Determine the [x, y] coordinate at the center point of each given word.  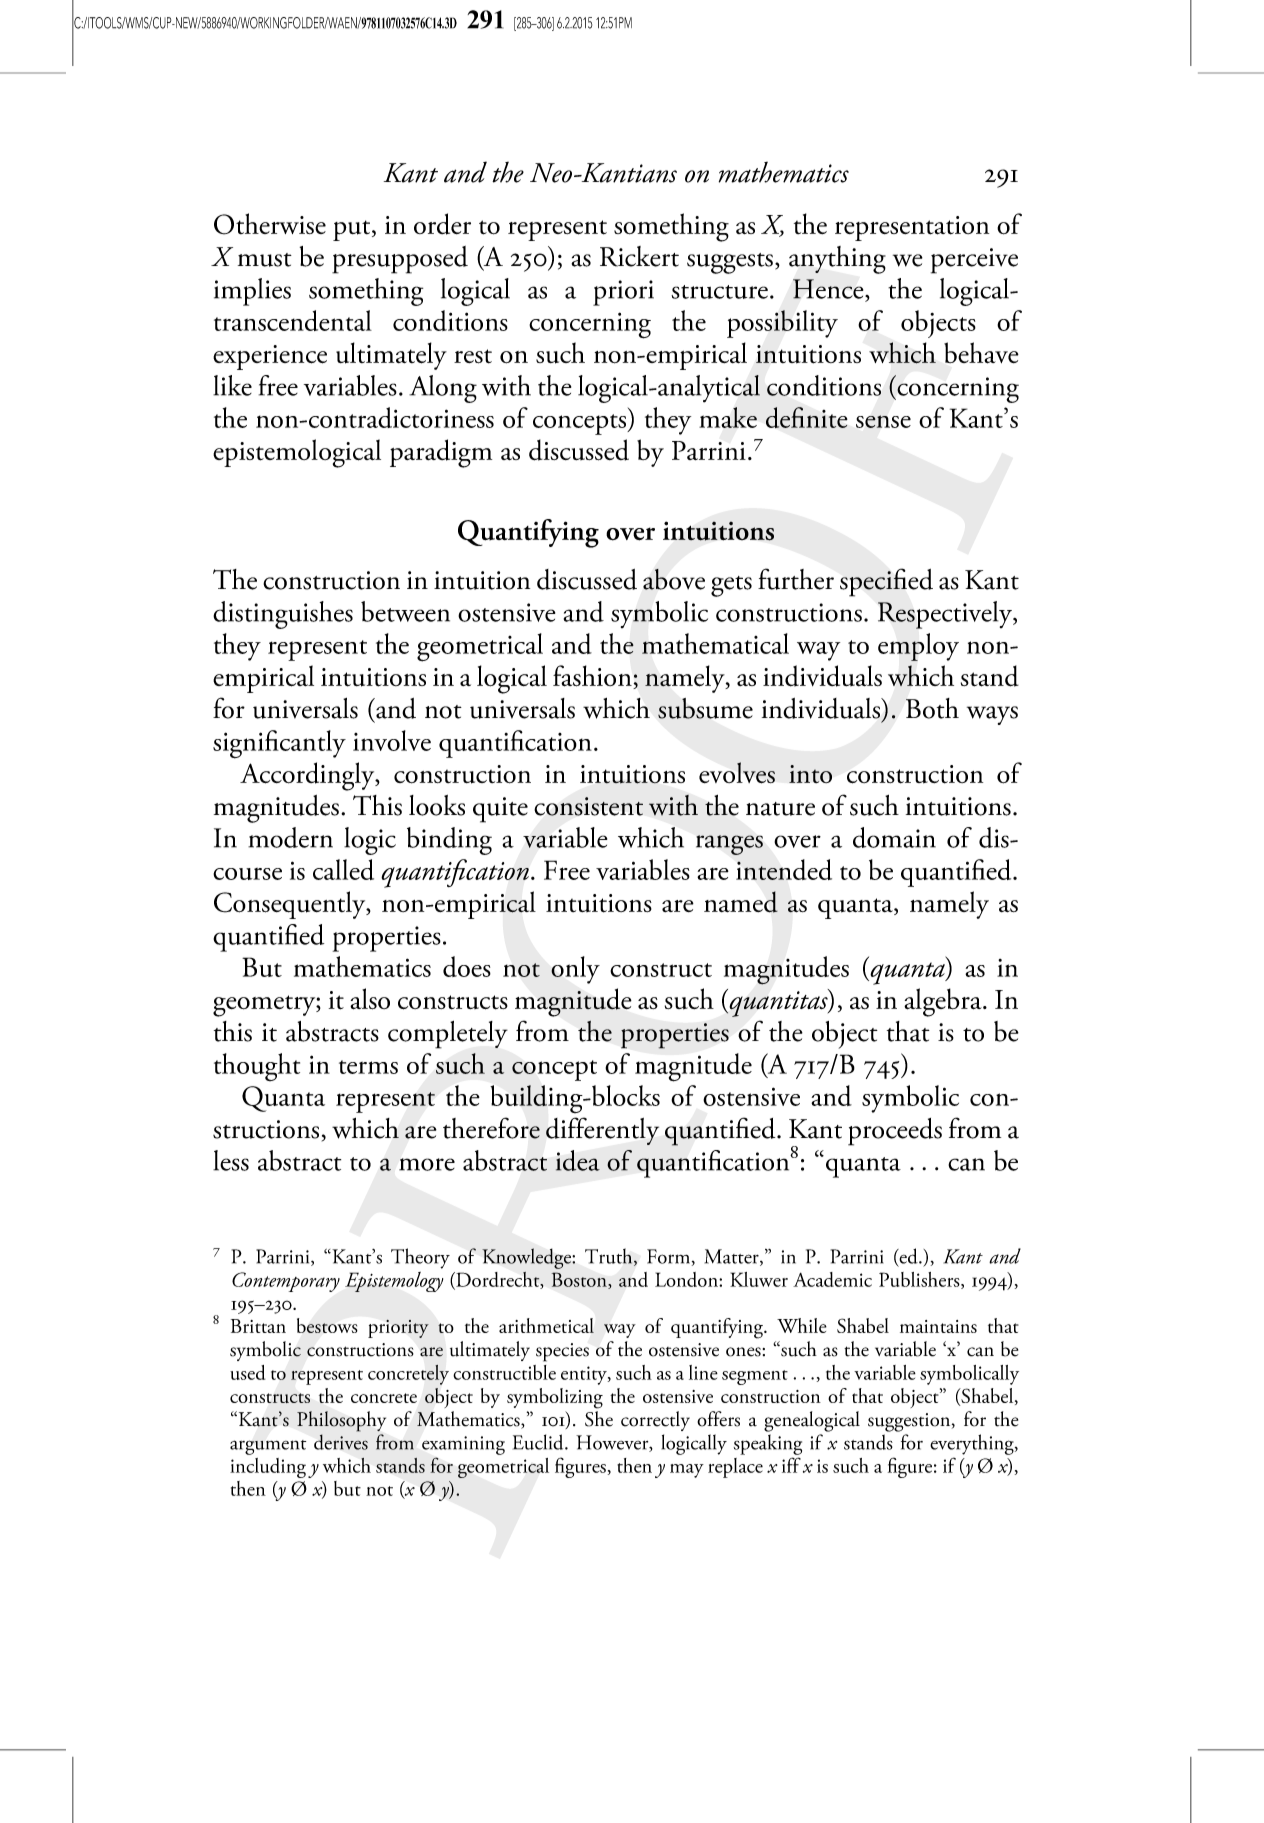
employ [918, 647]
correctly [655, 1421]
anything [837, 260]
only [575, 970]
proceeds [895, 1132]
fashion [593, 677]
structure [719, 292]
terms [368, 1067]
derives [341, 1442]
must [265, 260]
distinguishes [283, 615]
